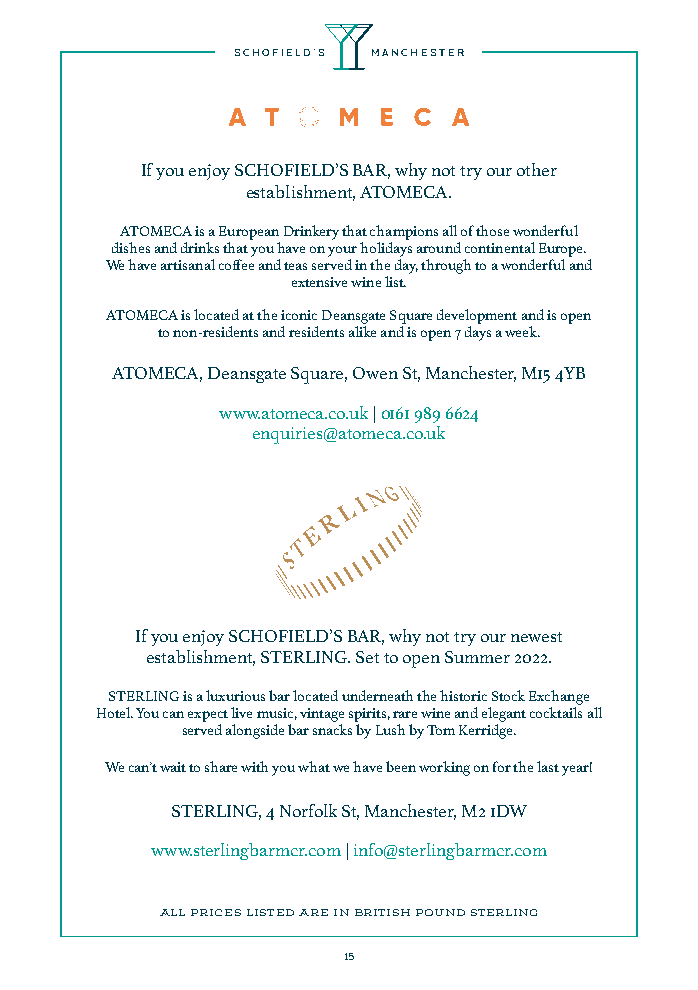  What do you see at coordinates (367, 657) in the screenshot?
I see `Set` at bounding box center [367, 657].
